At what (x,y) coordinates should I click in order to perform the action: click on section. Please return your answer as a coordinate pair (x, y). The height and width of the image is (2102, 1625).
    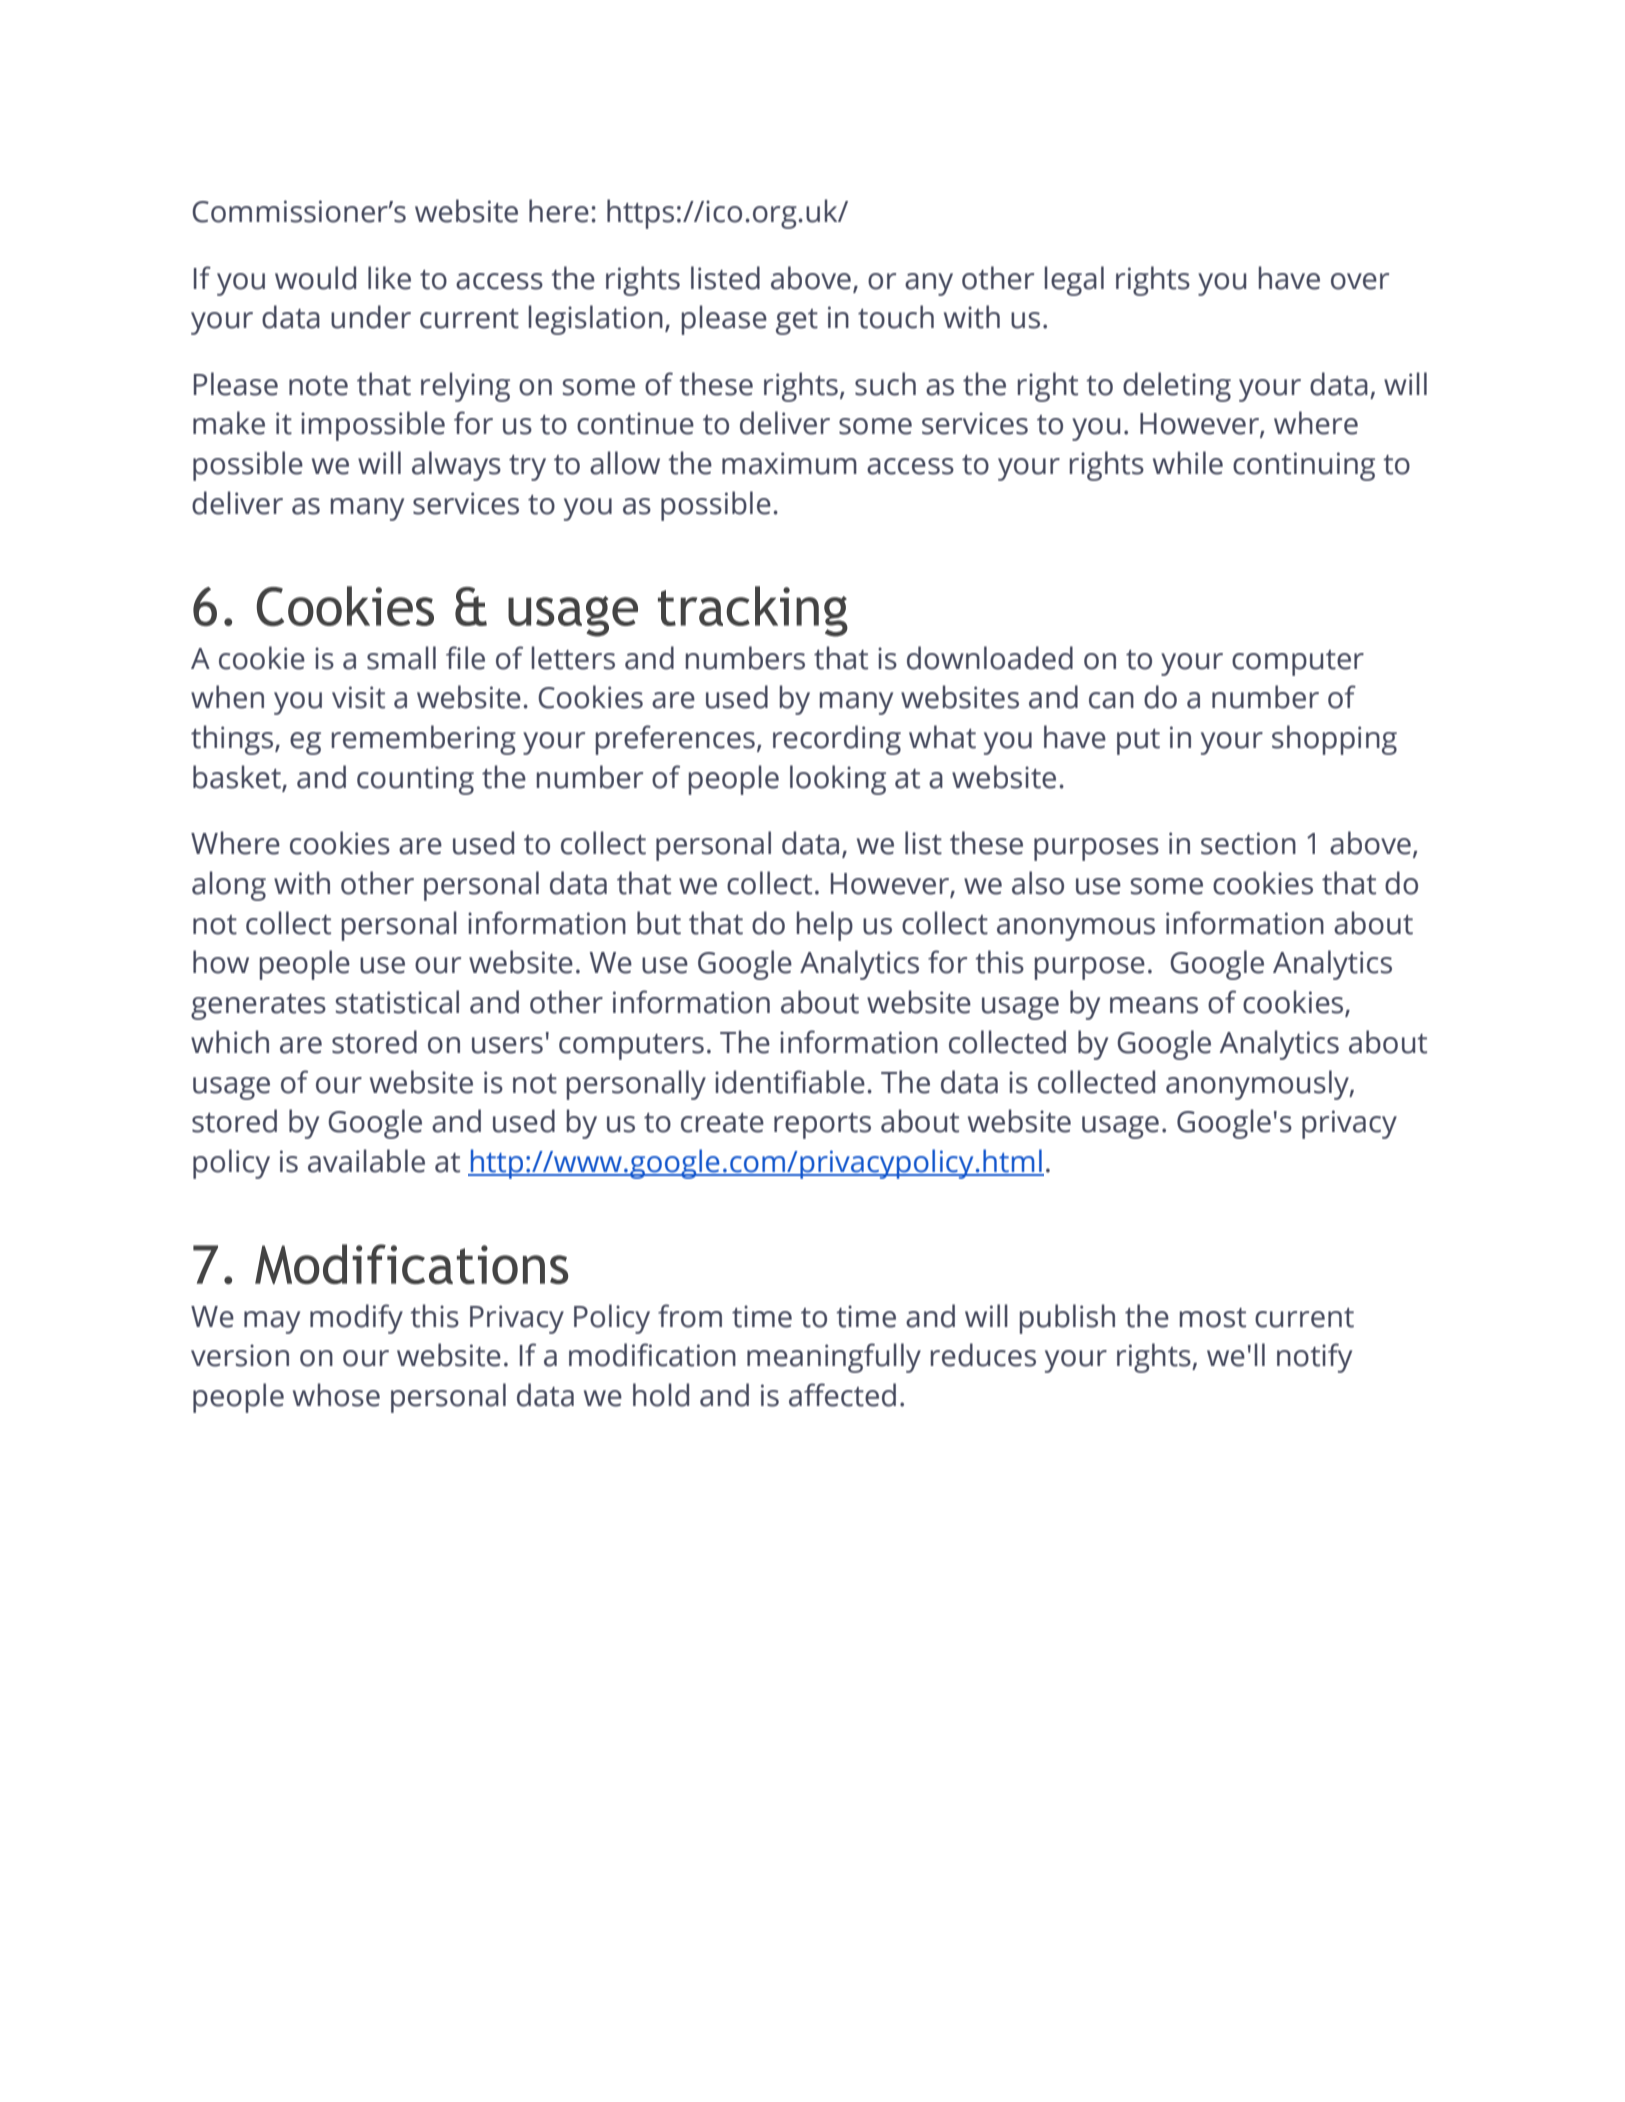
    Looking at the image, I should click on (1248, 843).
